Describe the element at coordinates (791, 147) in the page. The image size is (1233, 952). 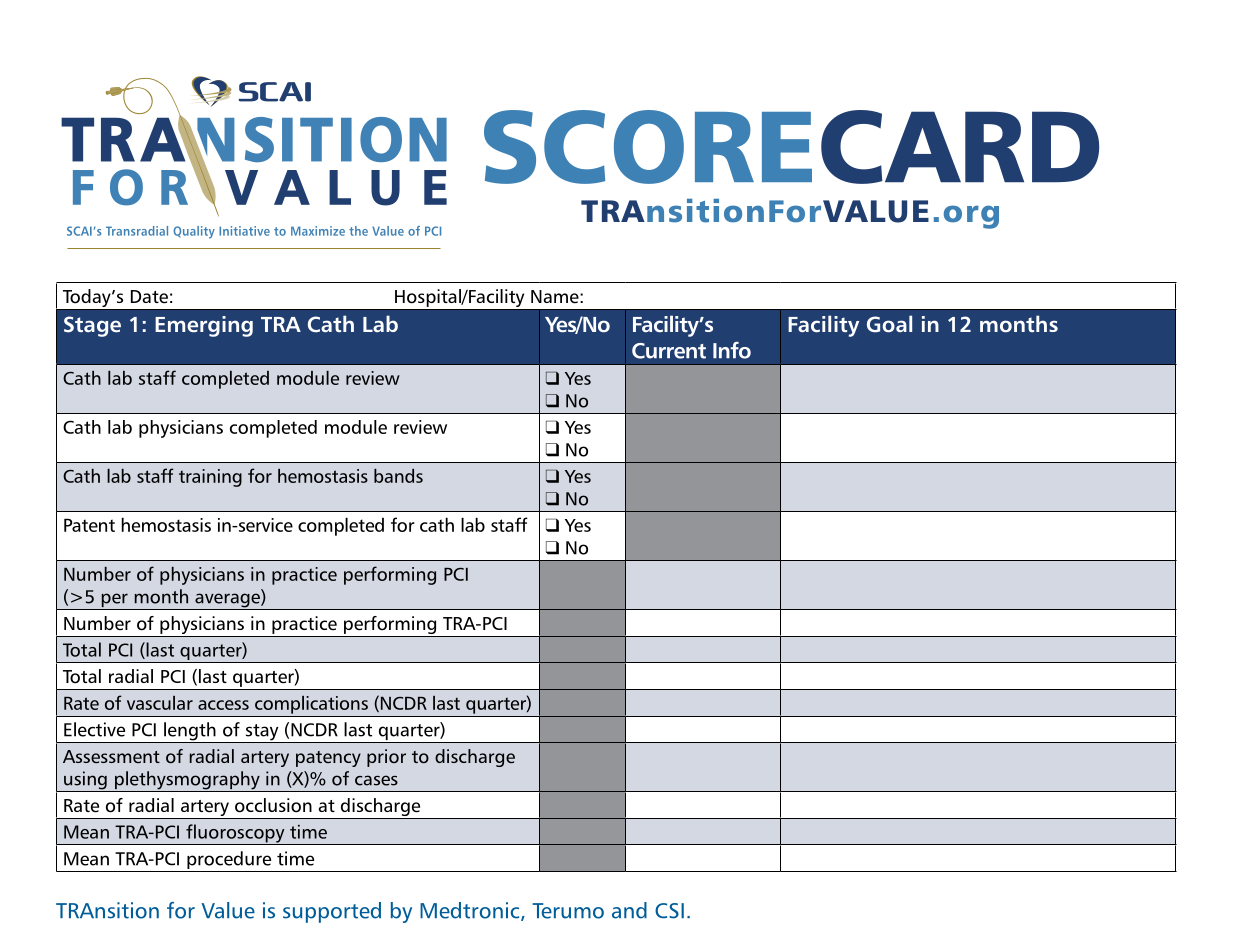
I see `SCORECARD` at that location.
